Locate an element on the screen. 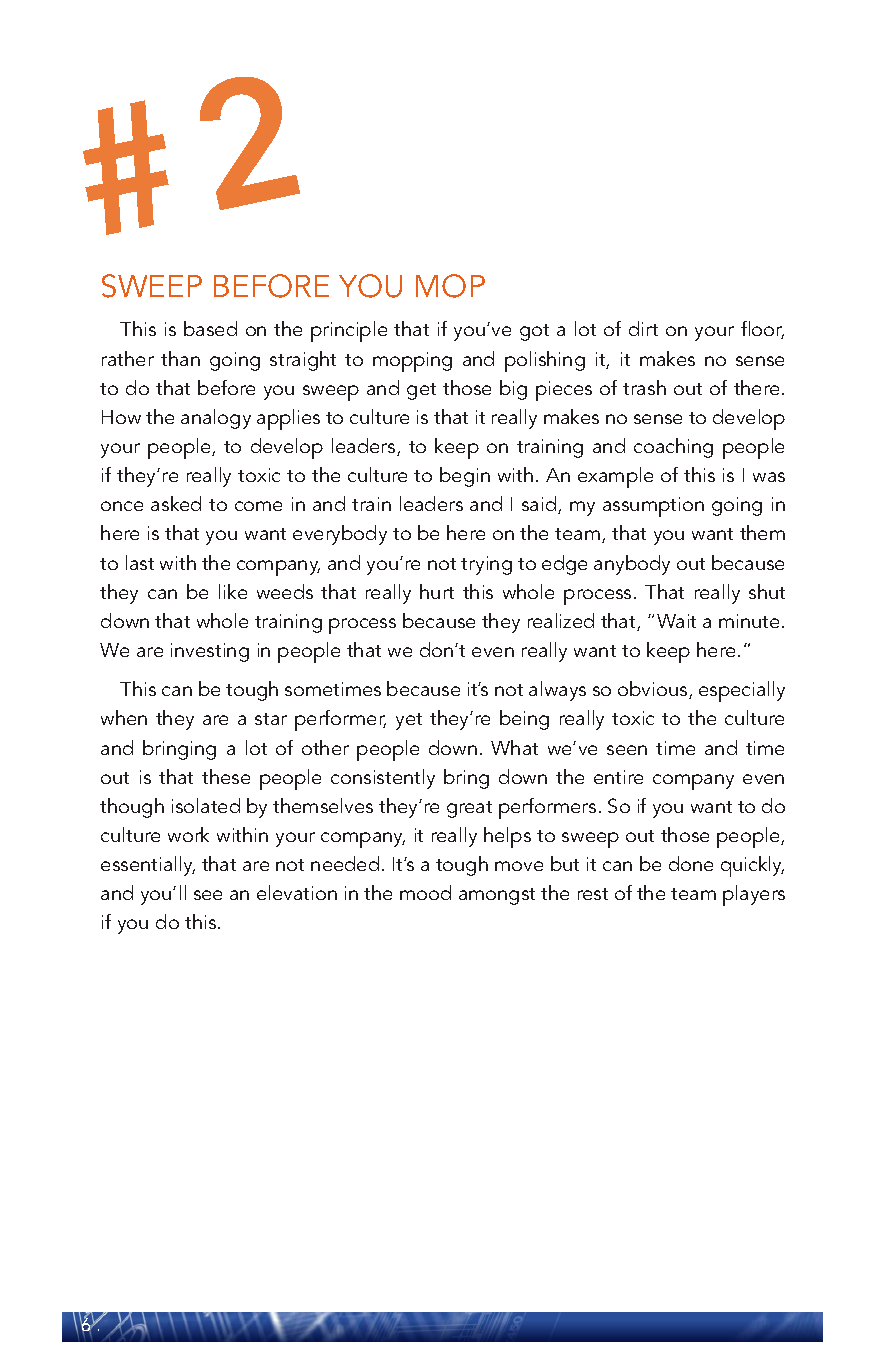 The width and height of the screenshot is (887, 1372). yet is located at coordinates (409, 721).
